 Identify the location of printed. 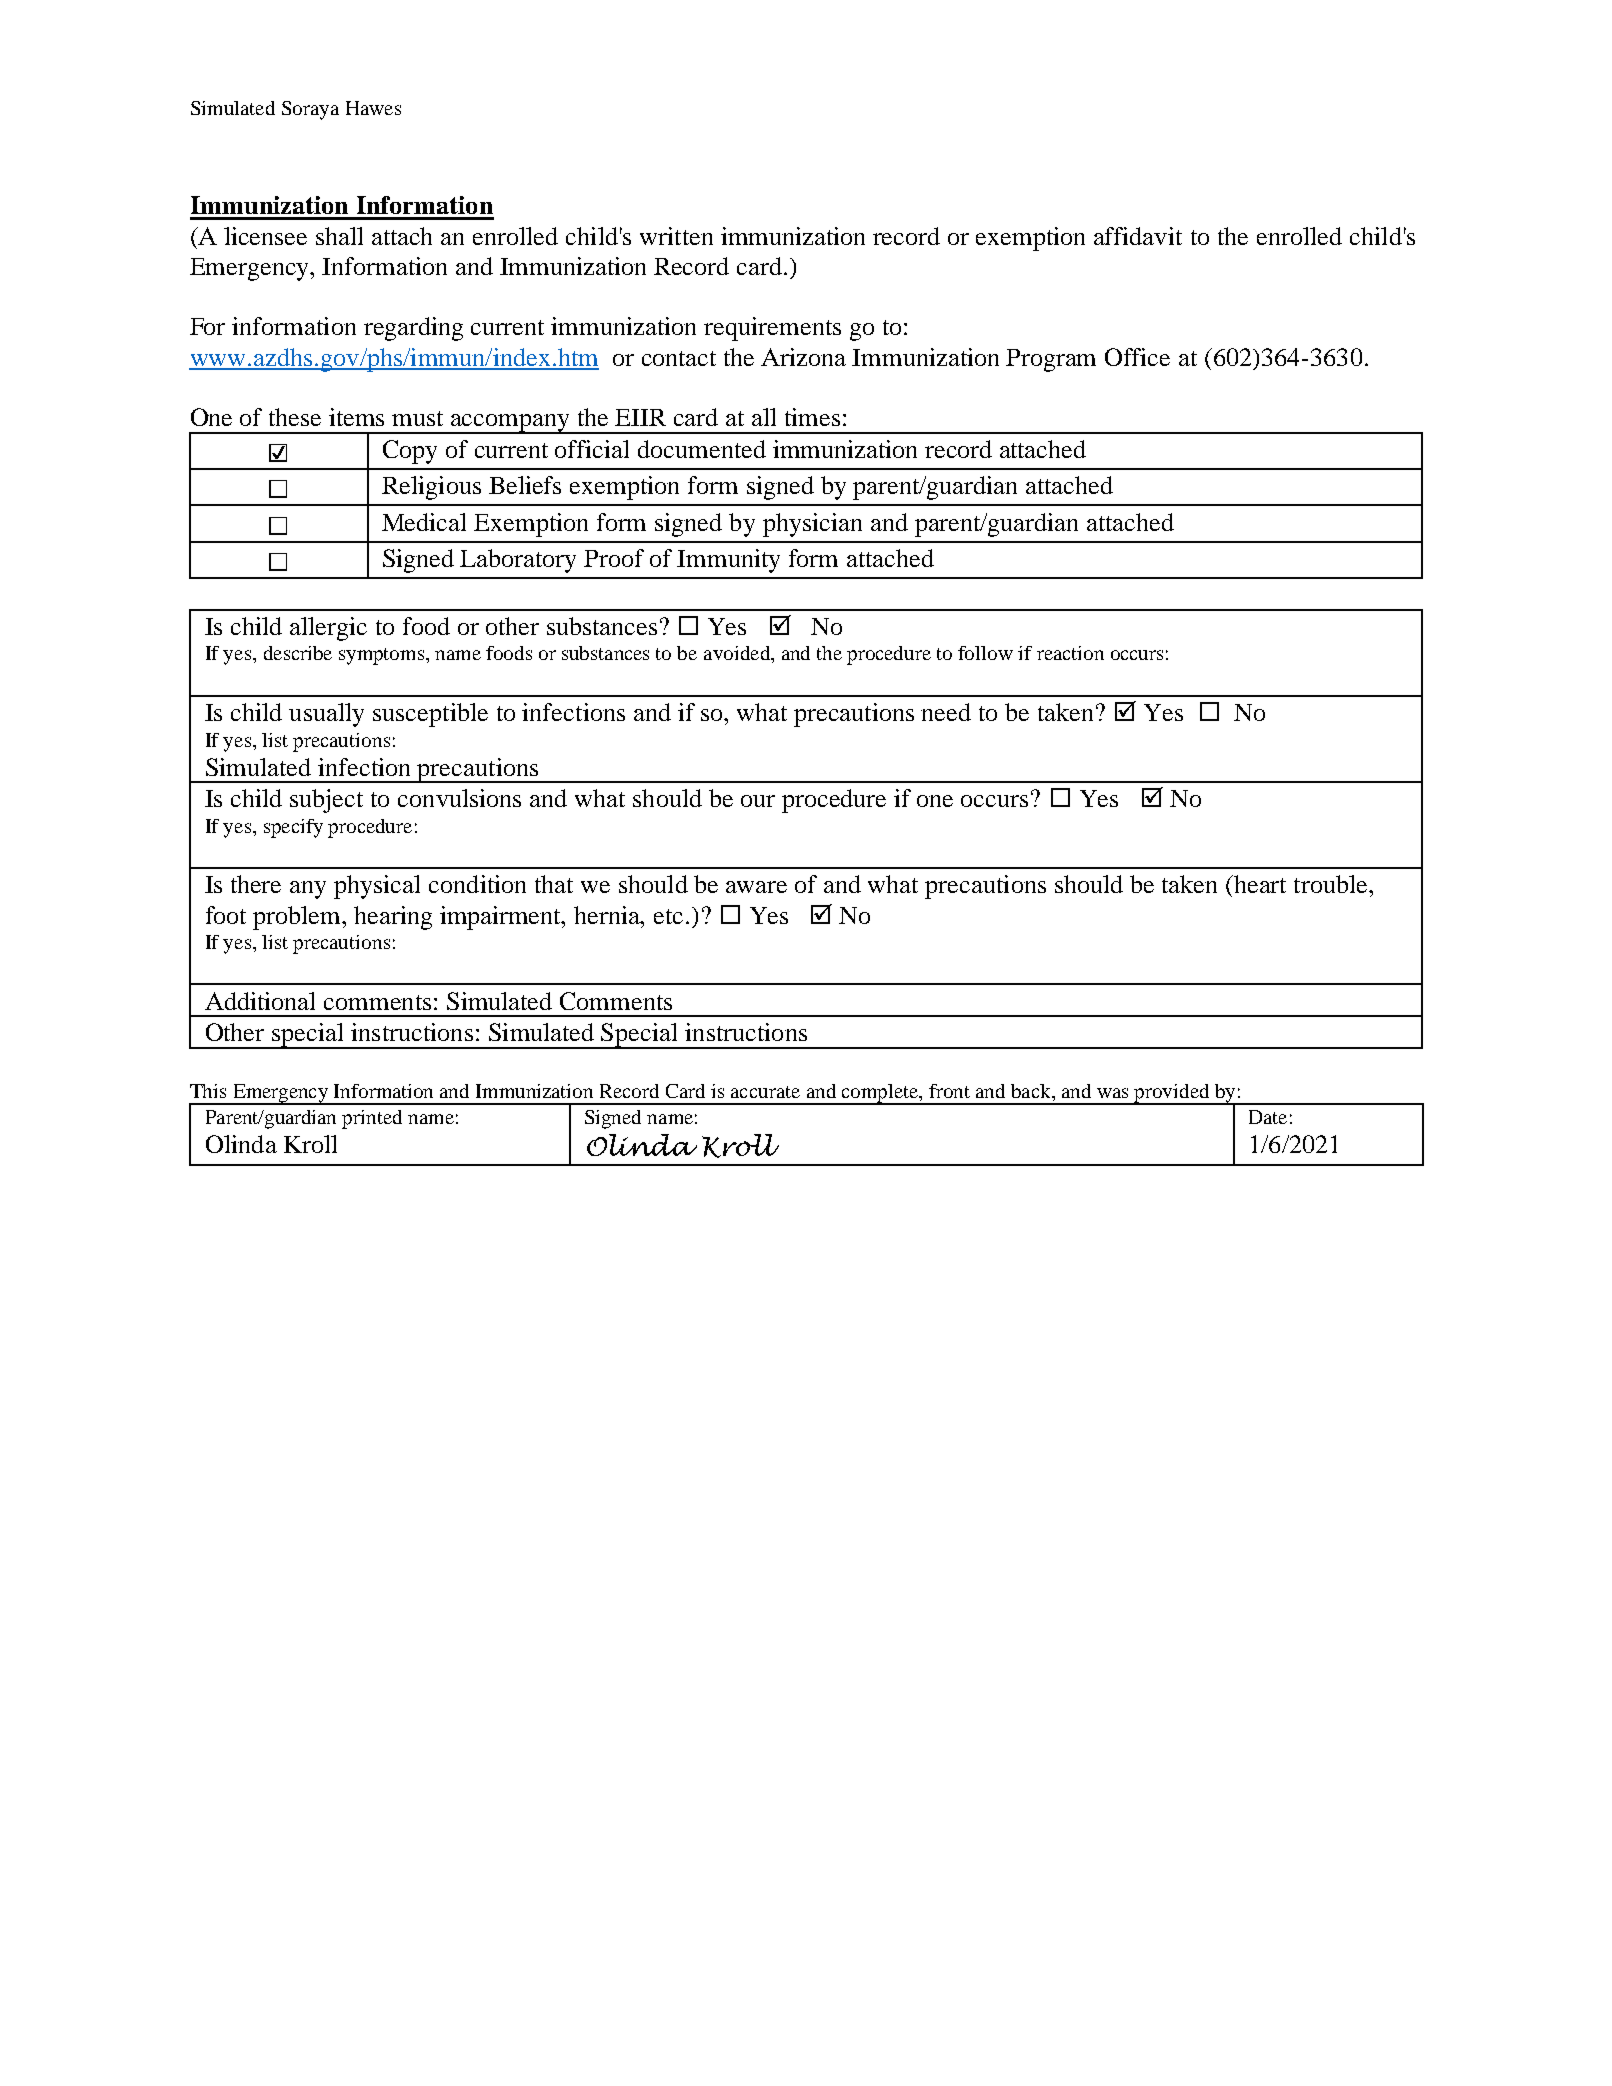
(372, 1119).
